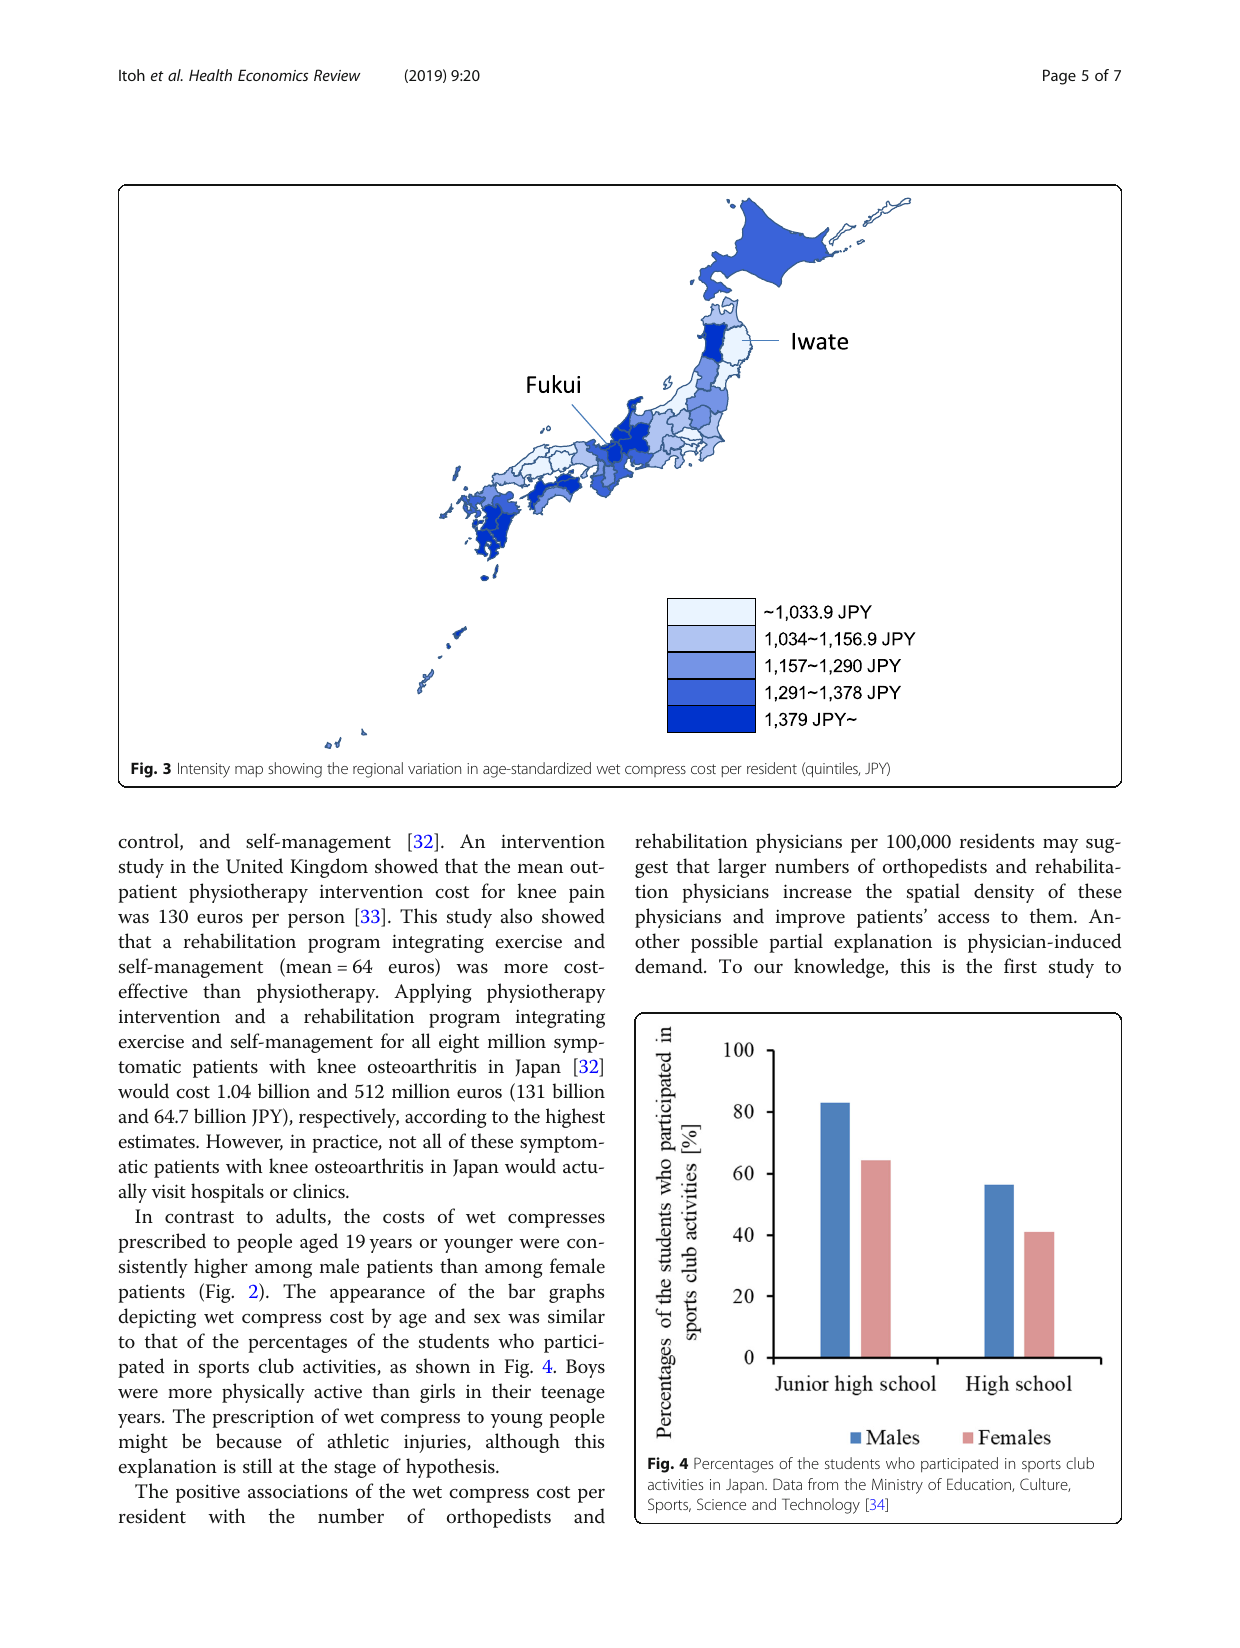 The image size is (1240, 1648). Describe the element at coordinates (257, 1465) in the screenshot. I see `still` at that location.
